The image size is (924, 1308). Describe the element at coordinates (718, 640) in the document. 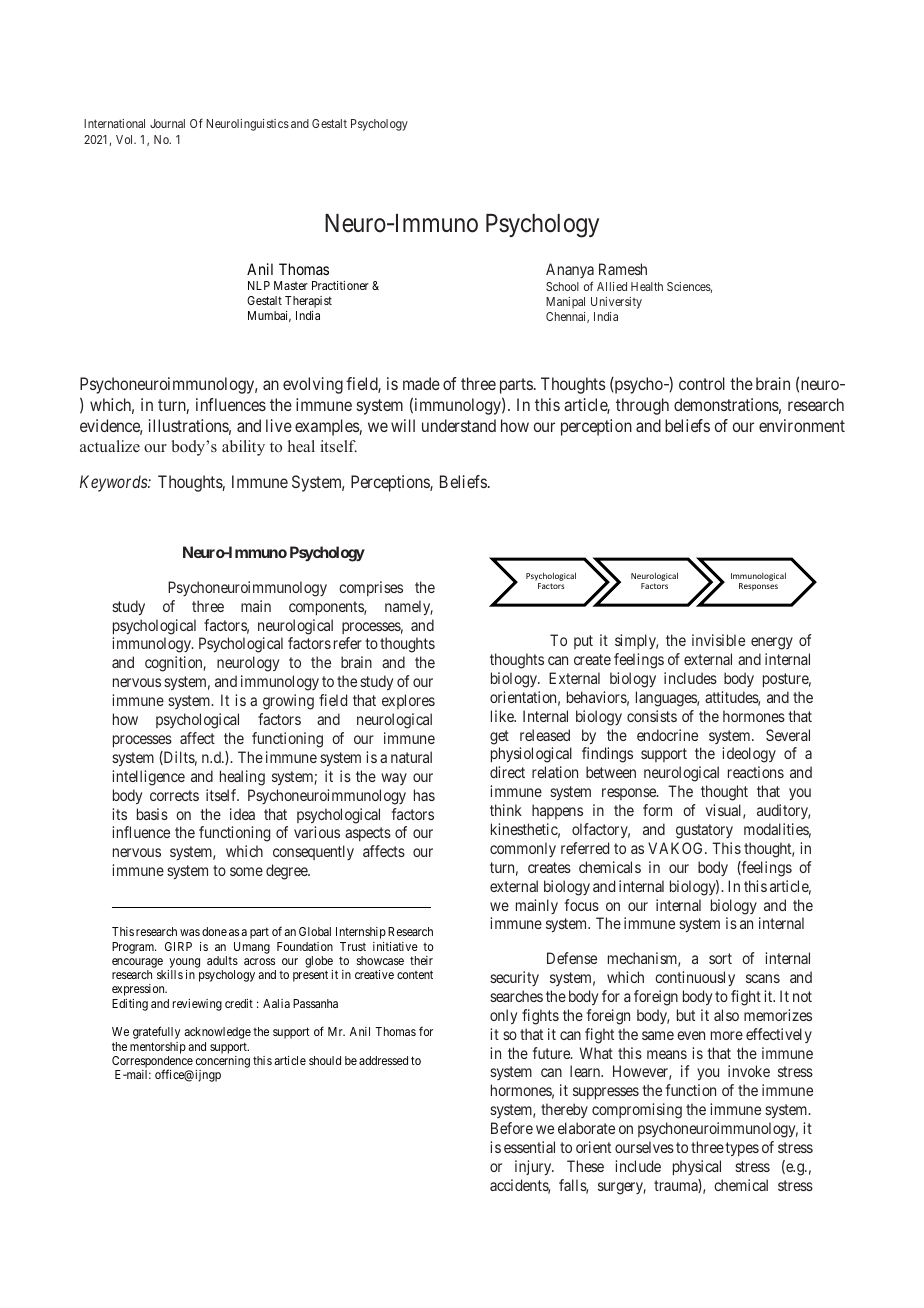

I see `invisible` at that location.
